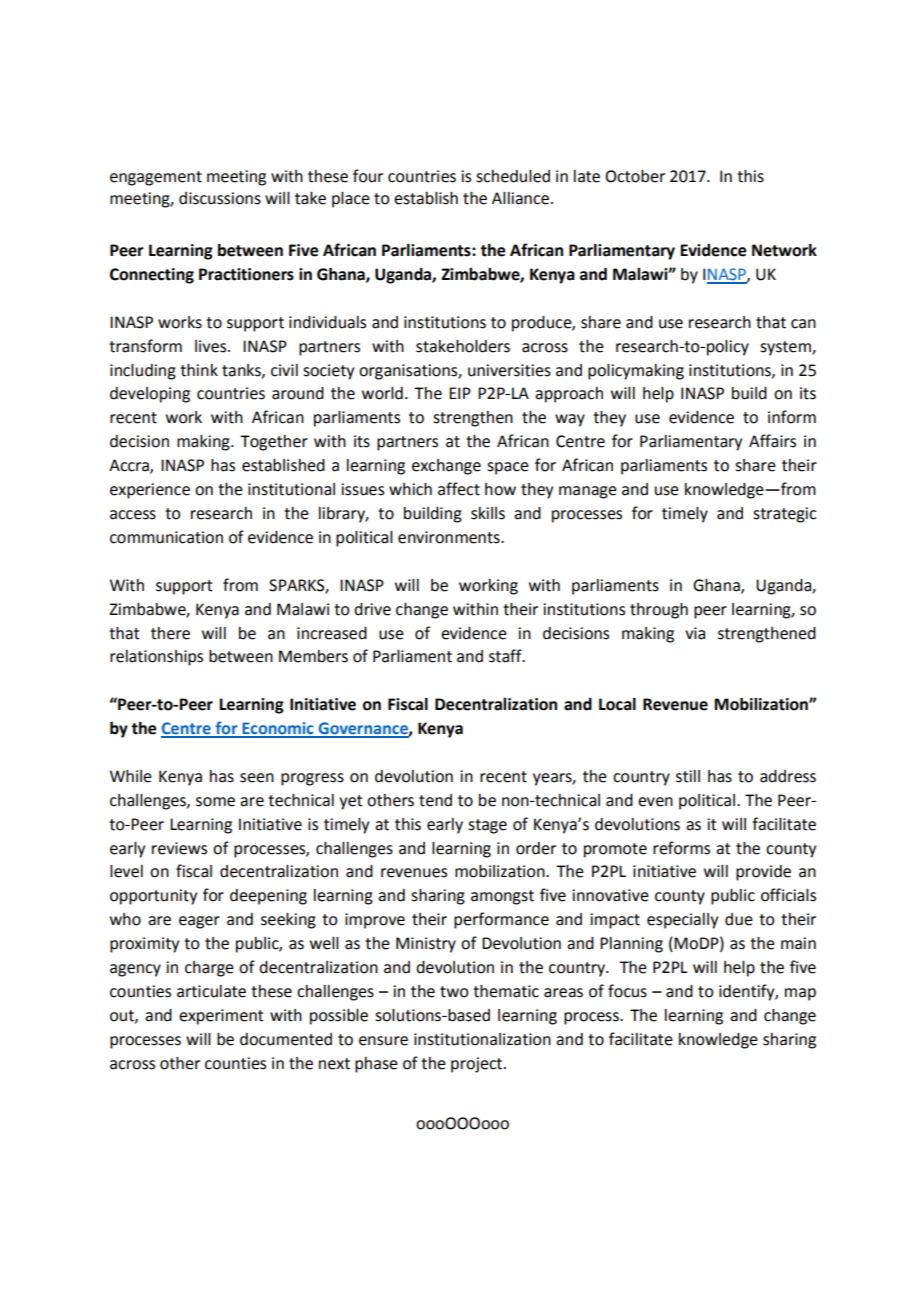  Describe the element at coordinates (199, 370) in the document. I see `think` at that location.
